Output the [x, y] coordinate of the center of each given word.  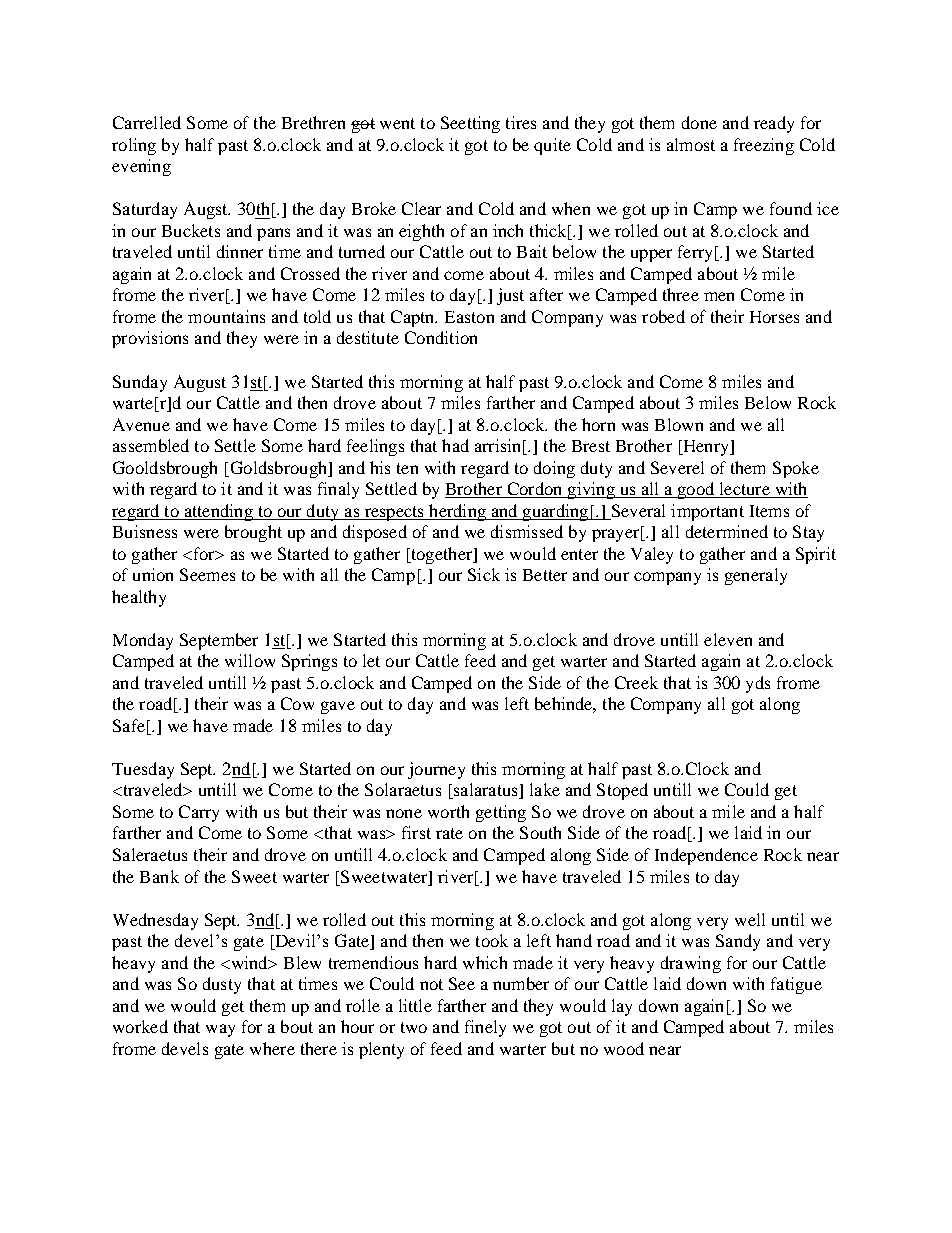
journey [436, 770]
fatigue [796, 985]
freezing [764, 146]
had [455, 445]
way [220, 1030]
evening [141, 167]
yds [758, 684]
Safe [129, 725]
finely [485, 1028]
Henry [706, 448]
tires [521, 122]
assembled [151, 445]
